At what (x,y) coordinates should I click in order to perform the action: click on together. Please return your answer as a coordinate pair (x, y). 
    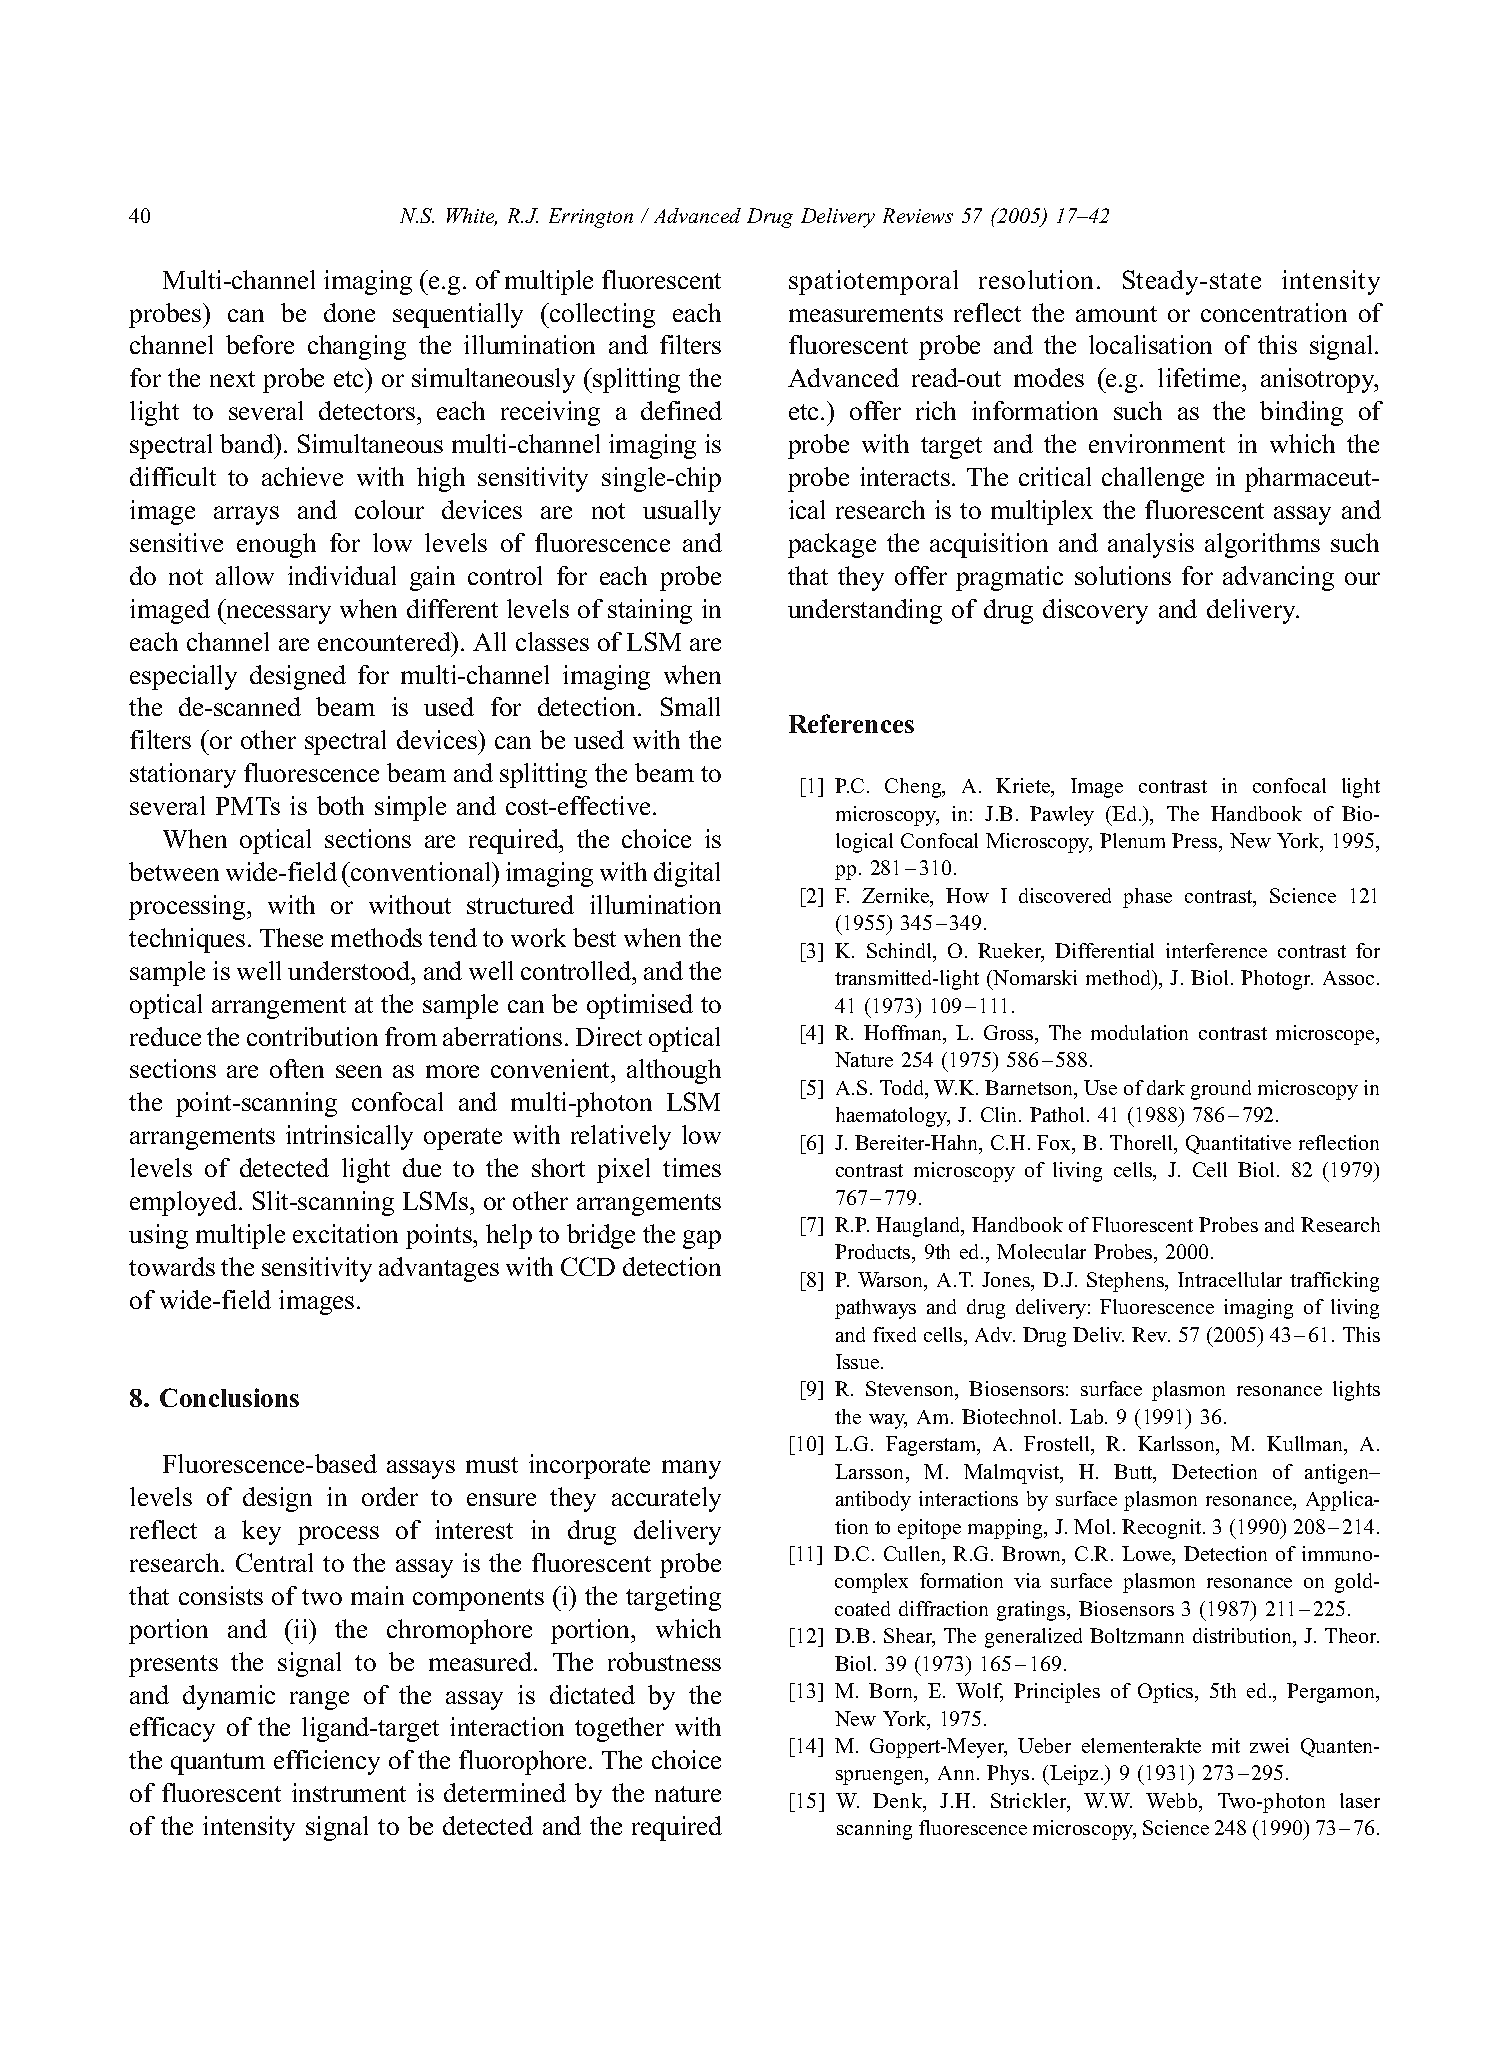
    Looking at the image, I should click on (619, 1729).
